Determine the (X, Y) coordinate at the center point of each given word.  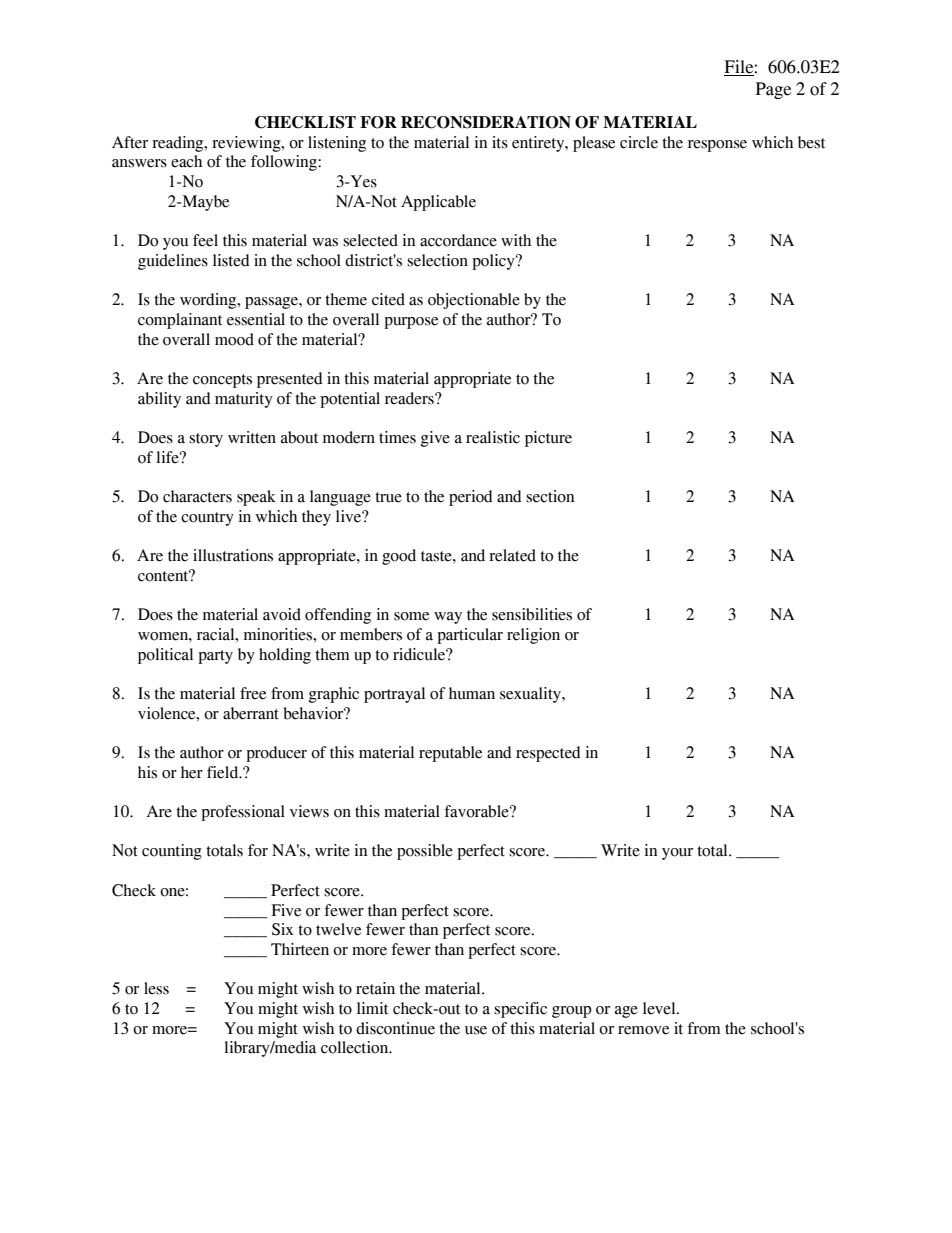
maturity (244, 400)
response (717, 146)
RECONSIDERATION (486, 122)
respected (548, 754)
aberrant (251, 713)
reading (179, 144)
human (472, 693)
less (156, 988)
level (660, 1008)
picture (548, 439)
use (476, 1030)
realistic (493, 437)
